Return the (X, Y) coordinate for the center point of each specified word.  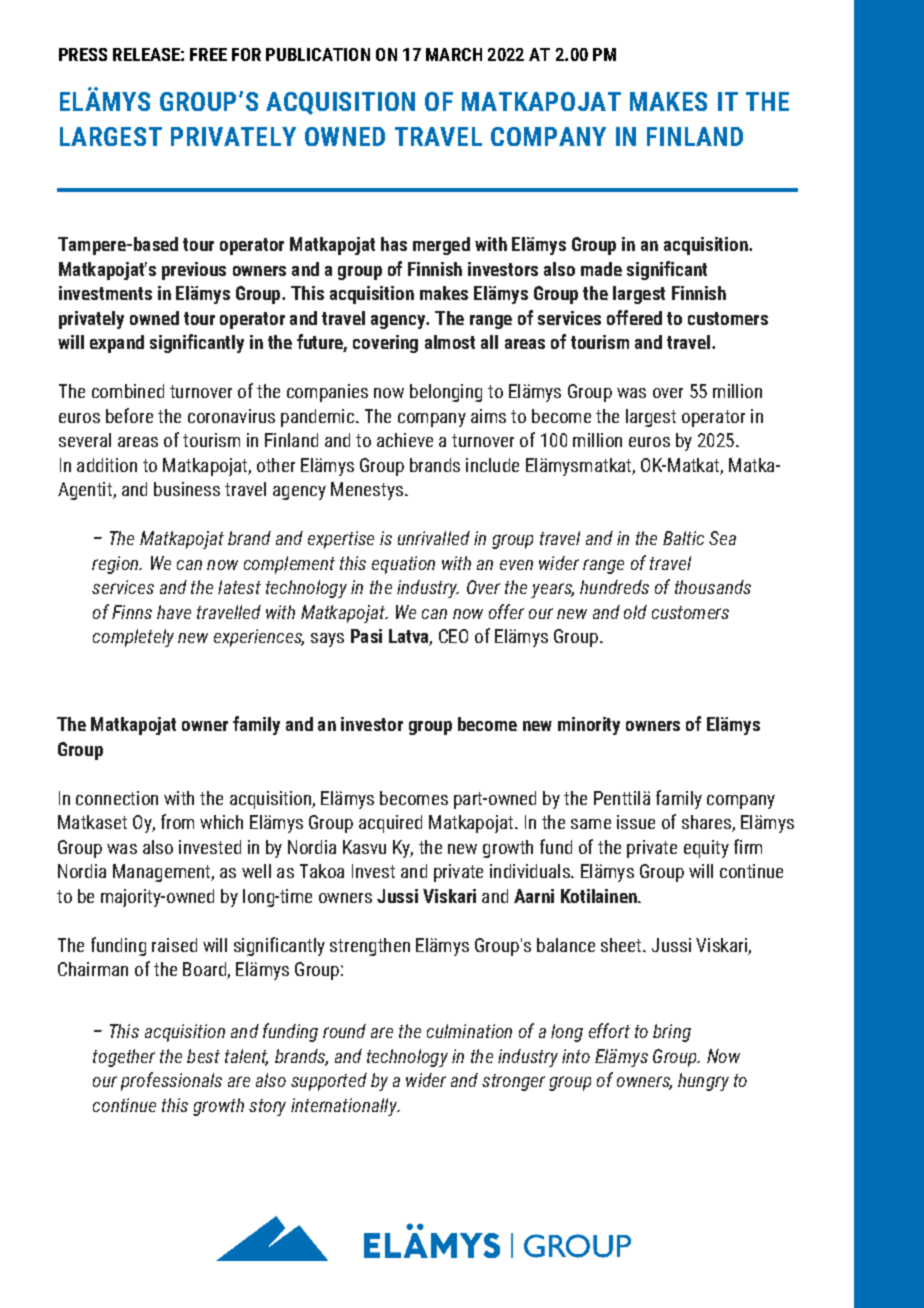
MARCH (454, 54)
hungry (703, 1082)
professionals (171, 1081)
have (174, 612)
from (177, 821)
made (601, 269)
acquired (390, 824)
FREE (208, 54)
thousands (713, 587)
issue (636, 822)
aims (488, 416)
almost (450, 342)
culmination (469, 1031)
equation (403, 565)
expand (117, 344)
